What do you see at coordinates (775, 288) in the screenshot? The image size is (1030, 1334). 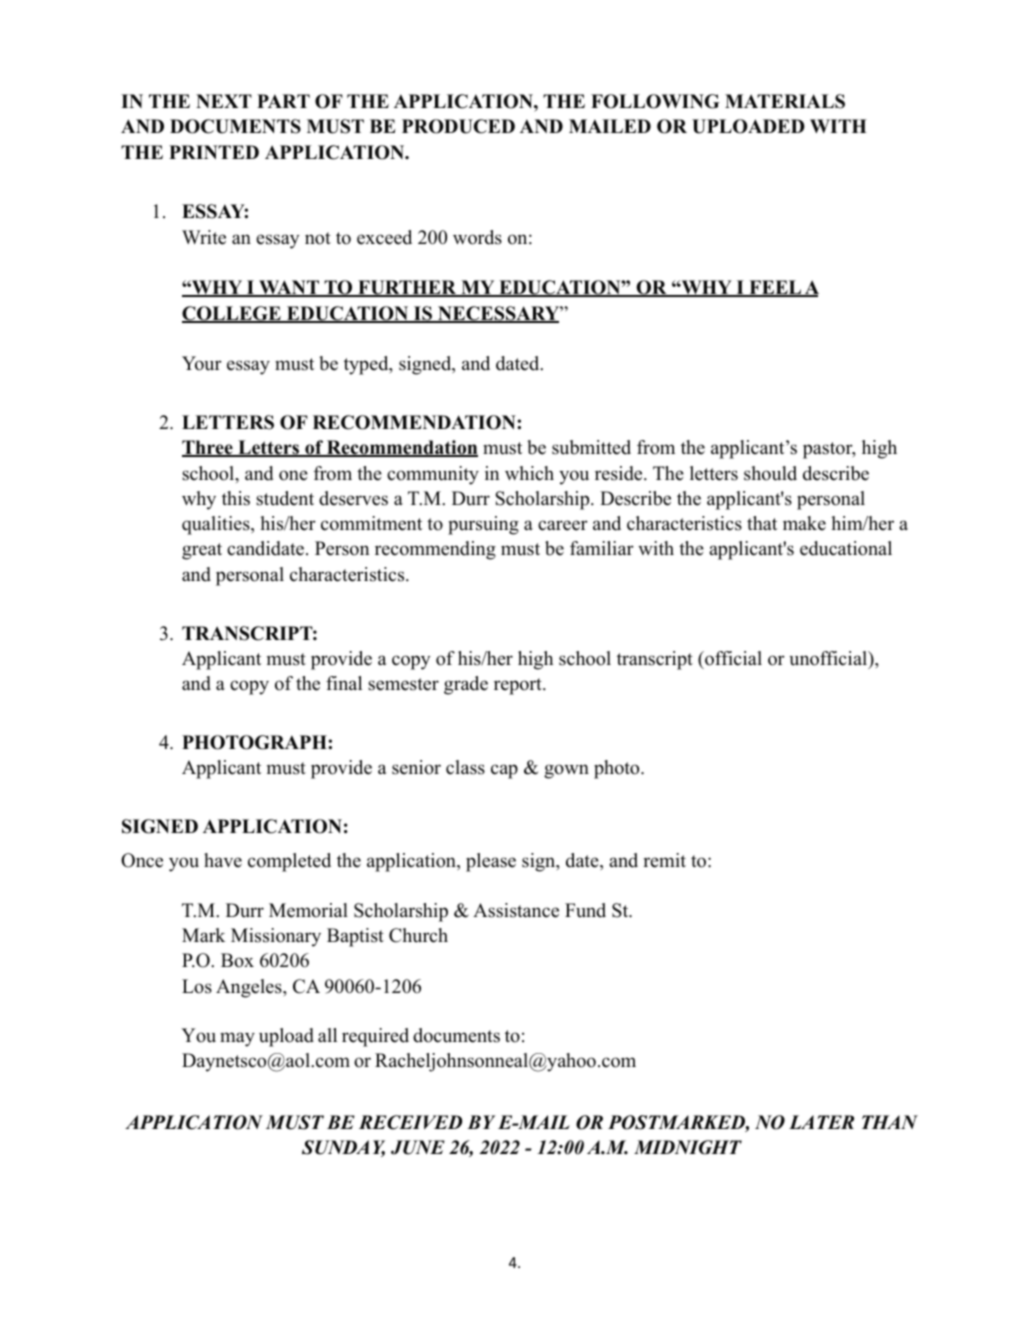 I see `FEEL` at bounding box center [775, 288].
